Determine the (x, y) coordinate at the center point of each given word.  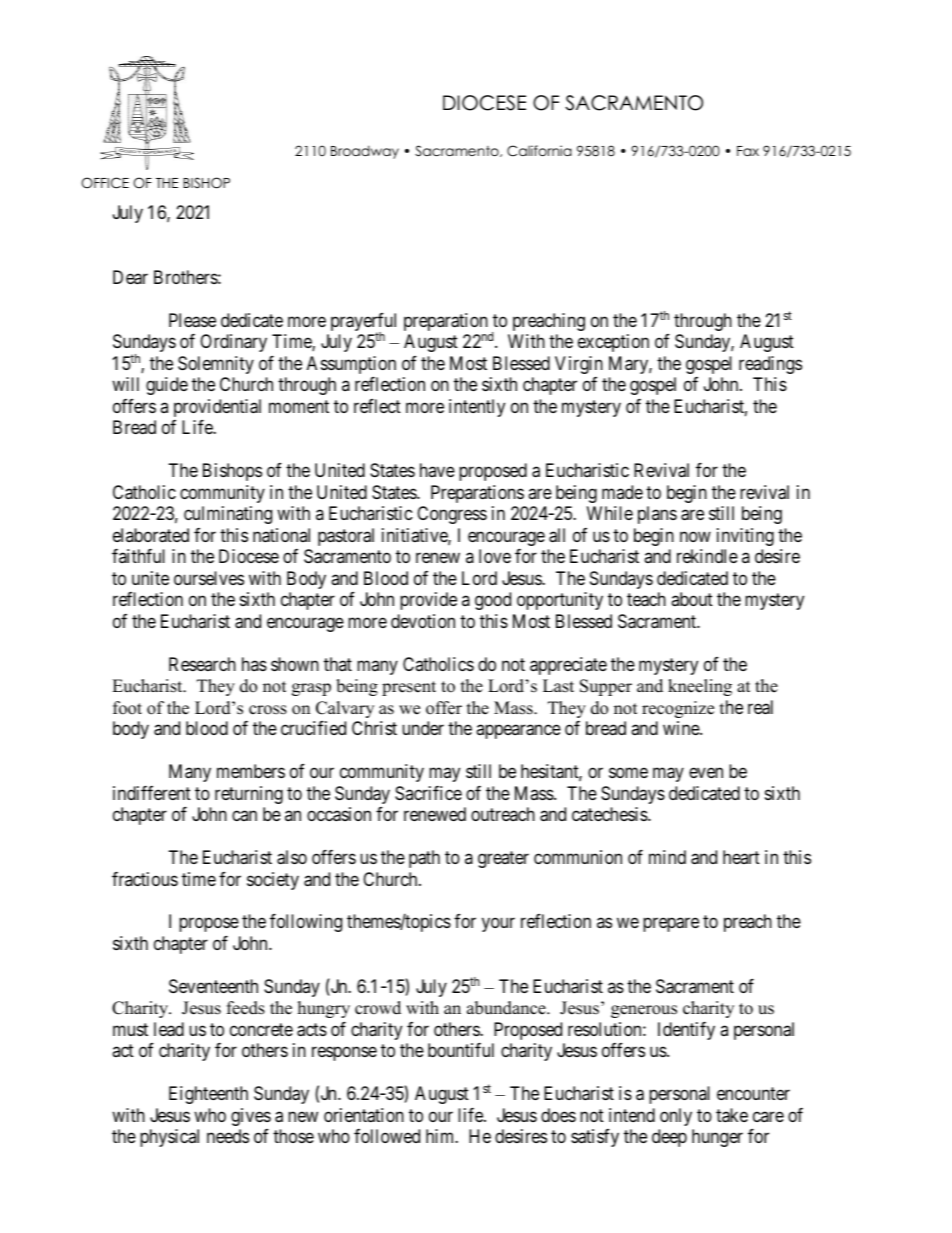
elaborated (151, 535)
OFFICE (105, 183)
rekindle (707, 556)
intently (477, 408)
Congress (452, 515)
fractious (145, 879)
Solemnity (216, 365)
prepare (671, 925)
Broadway (365, 152)
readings (770, 365)
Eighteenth (208, 1095)
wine (682, 728)
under (423, 728)
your (498, 925)
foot (127, 708)
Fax (748, 151)
